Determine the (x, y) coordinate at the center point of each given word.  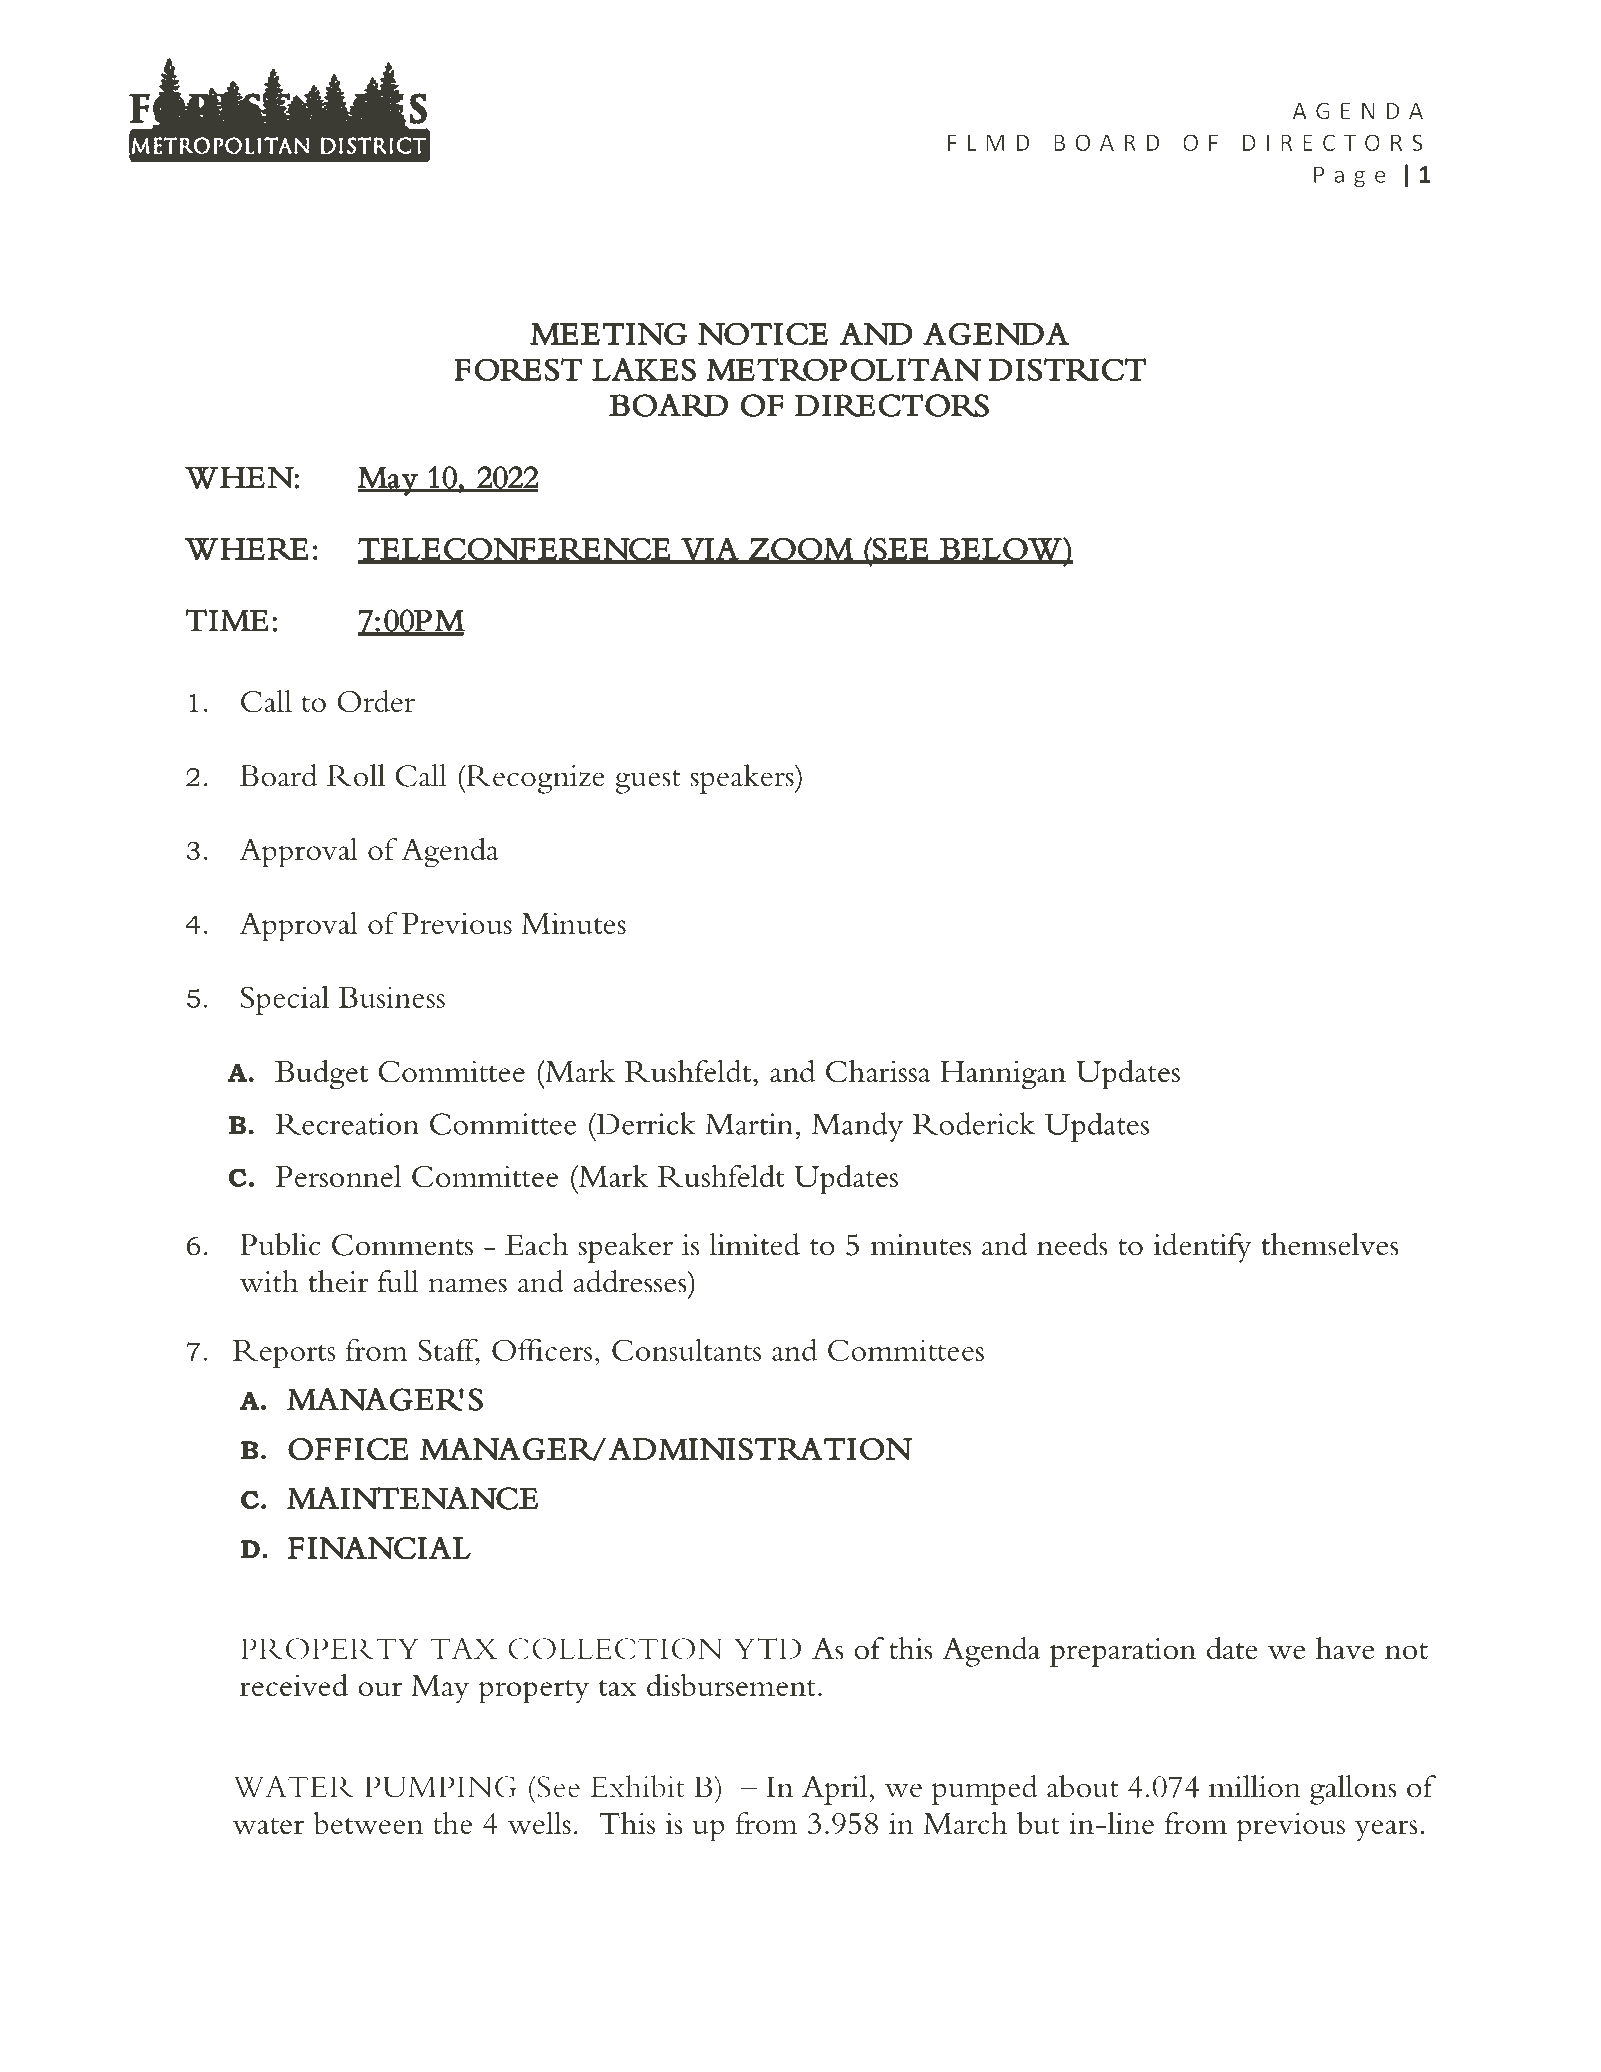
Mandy (857, 1127)
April (834, 1790)
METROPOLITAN (843, 369)
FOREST (518, 369)
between (368, 1823)
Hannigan (1003, 1075)
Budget (321, 1075)
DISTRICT (1067, 369)
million (1255, 1786)
